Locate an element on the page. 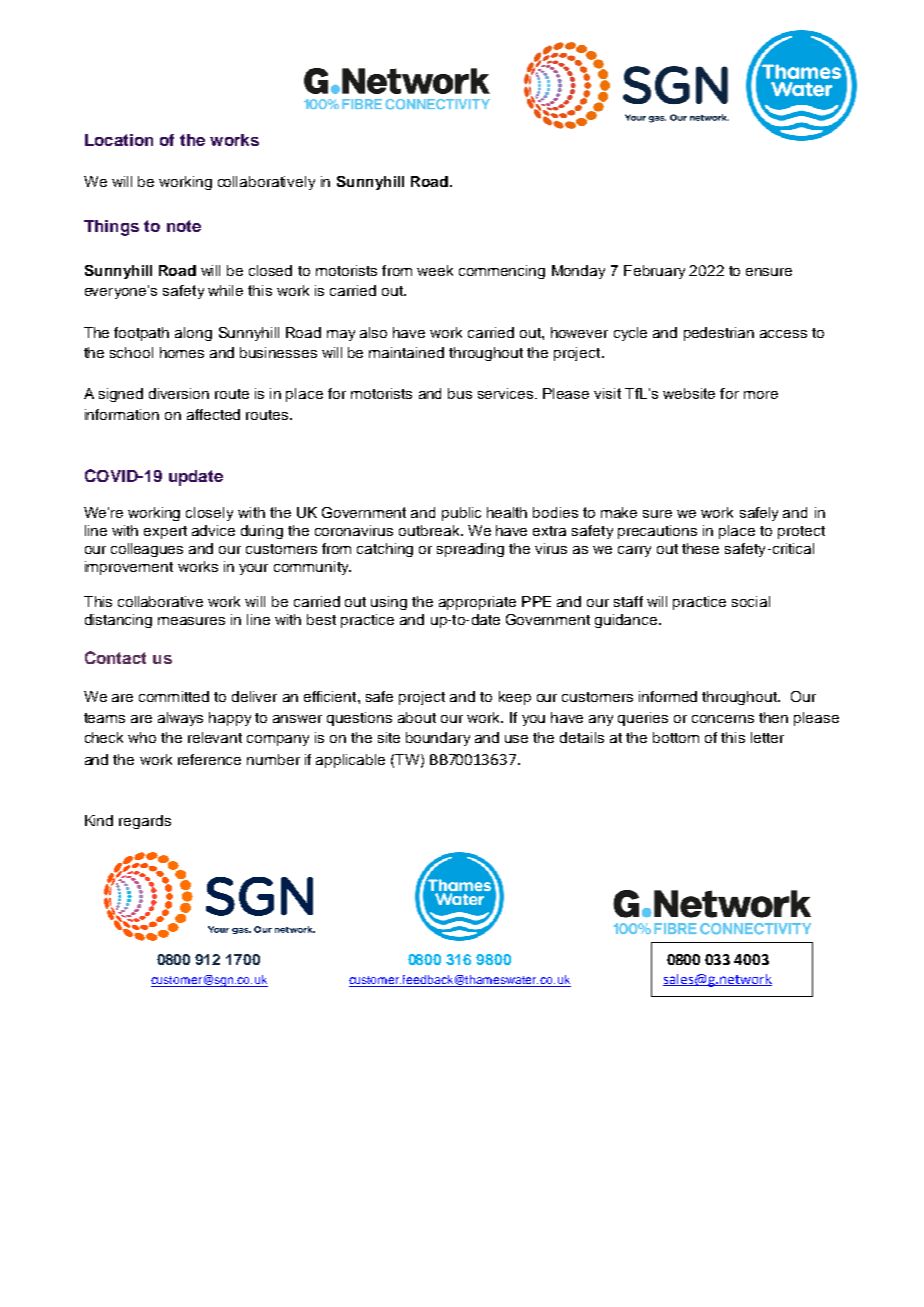  week is located at coordinates (435, 270).
